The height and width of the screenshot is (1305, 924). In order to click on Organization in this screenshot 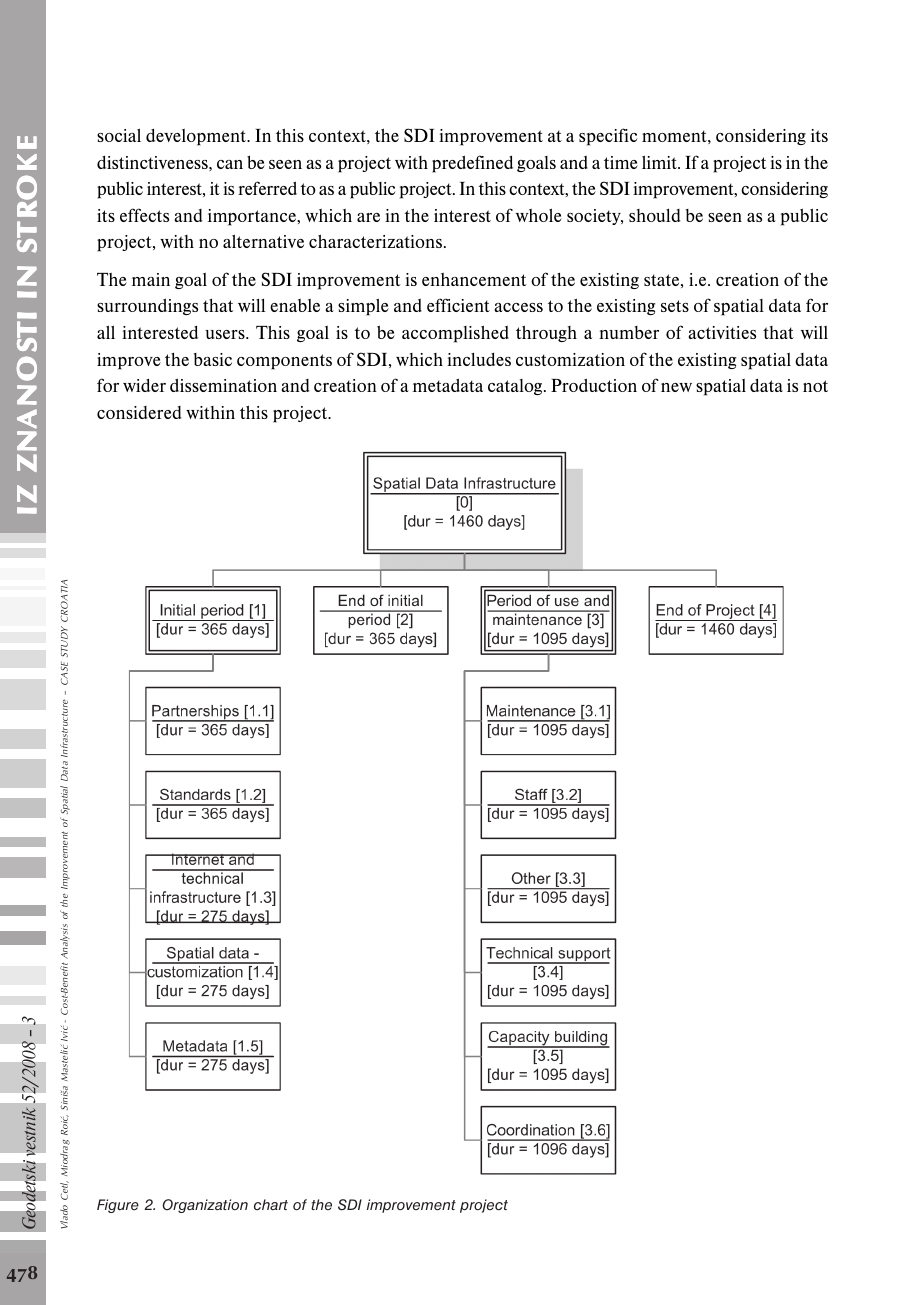, I will do `click(205, 1206)`.
